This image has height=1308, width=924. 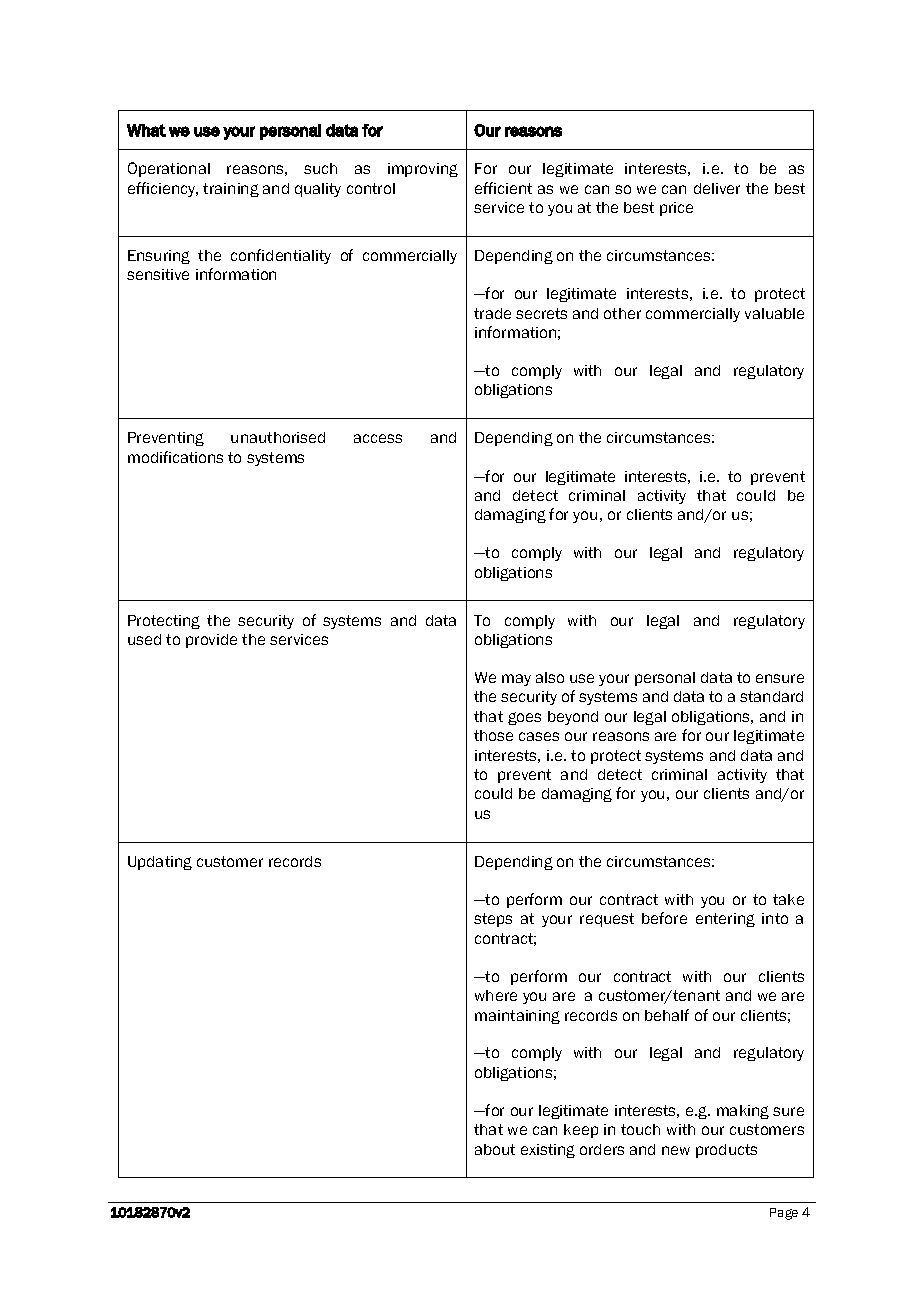 What do you see at coordinates (495, 1149) in the image?
I see `about` at bounding box center [495, 1149].
